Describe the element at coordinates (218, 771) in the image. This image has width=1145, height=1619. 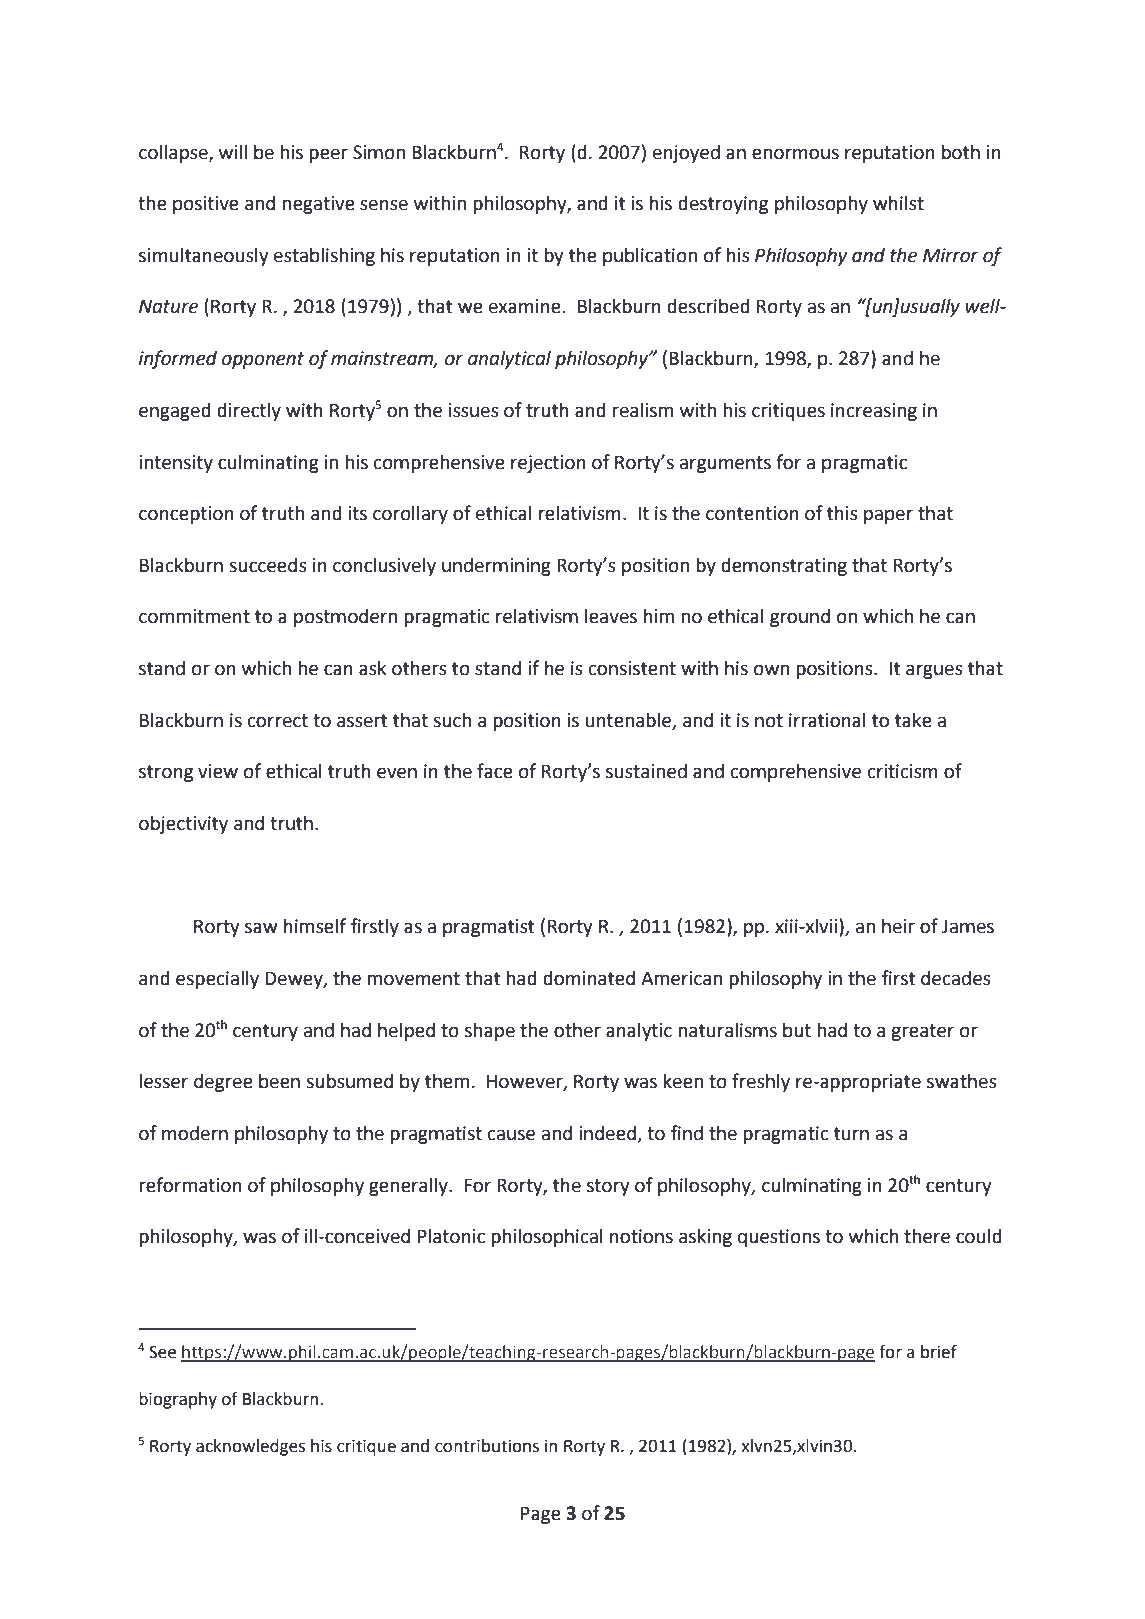
I see `view` at that location.
